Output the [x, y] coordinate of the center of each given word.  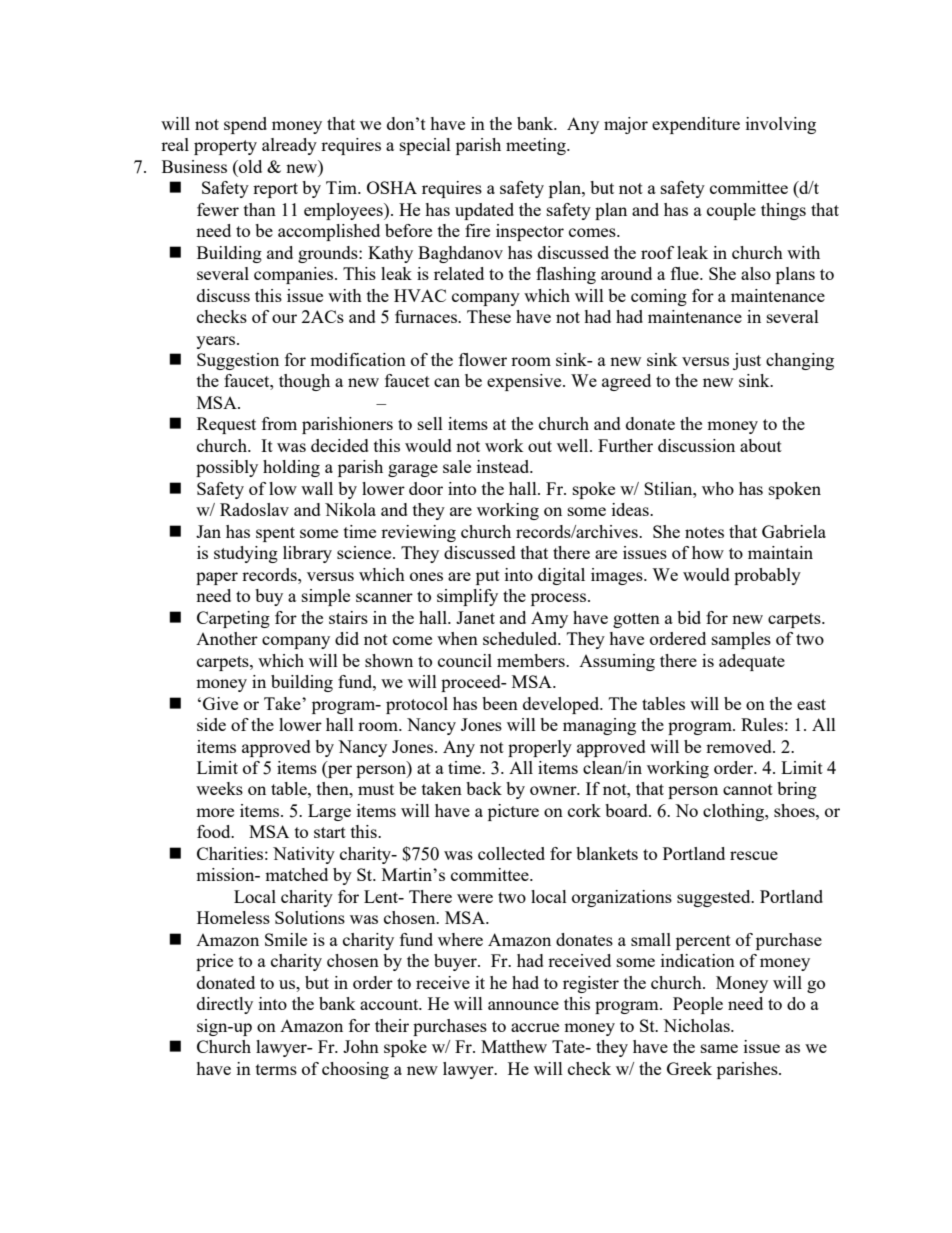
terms [276, 1069]
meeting [537, 146]
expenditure [696, 125]
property [225, 147]
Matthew [514, 1046]
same [719, 1048]
